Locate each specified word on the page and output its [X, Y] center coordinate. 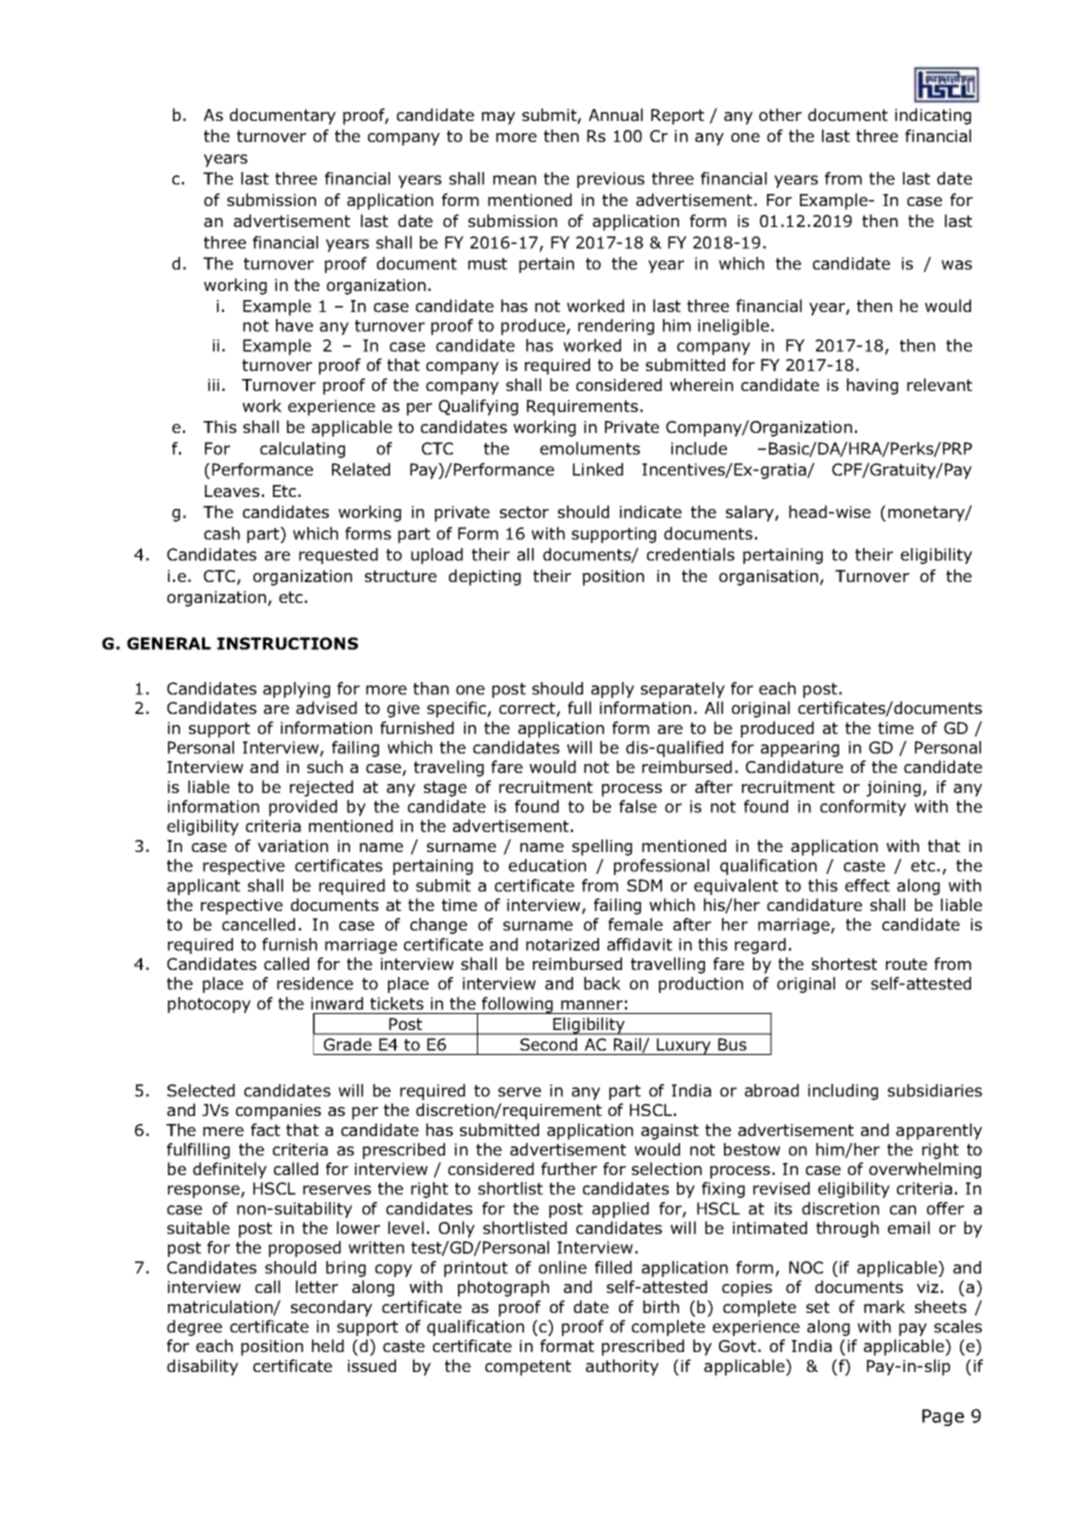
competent [528, 1368]
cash [222, 533]
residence [315, 983]
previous [611, 180]
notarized [562, 944]
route [906, 964]
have [294, 325]
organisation [768, 578]
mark [884, 1306]
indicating [933, 116]
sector [524, 512]
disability [202, 1367]
